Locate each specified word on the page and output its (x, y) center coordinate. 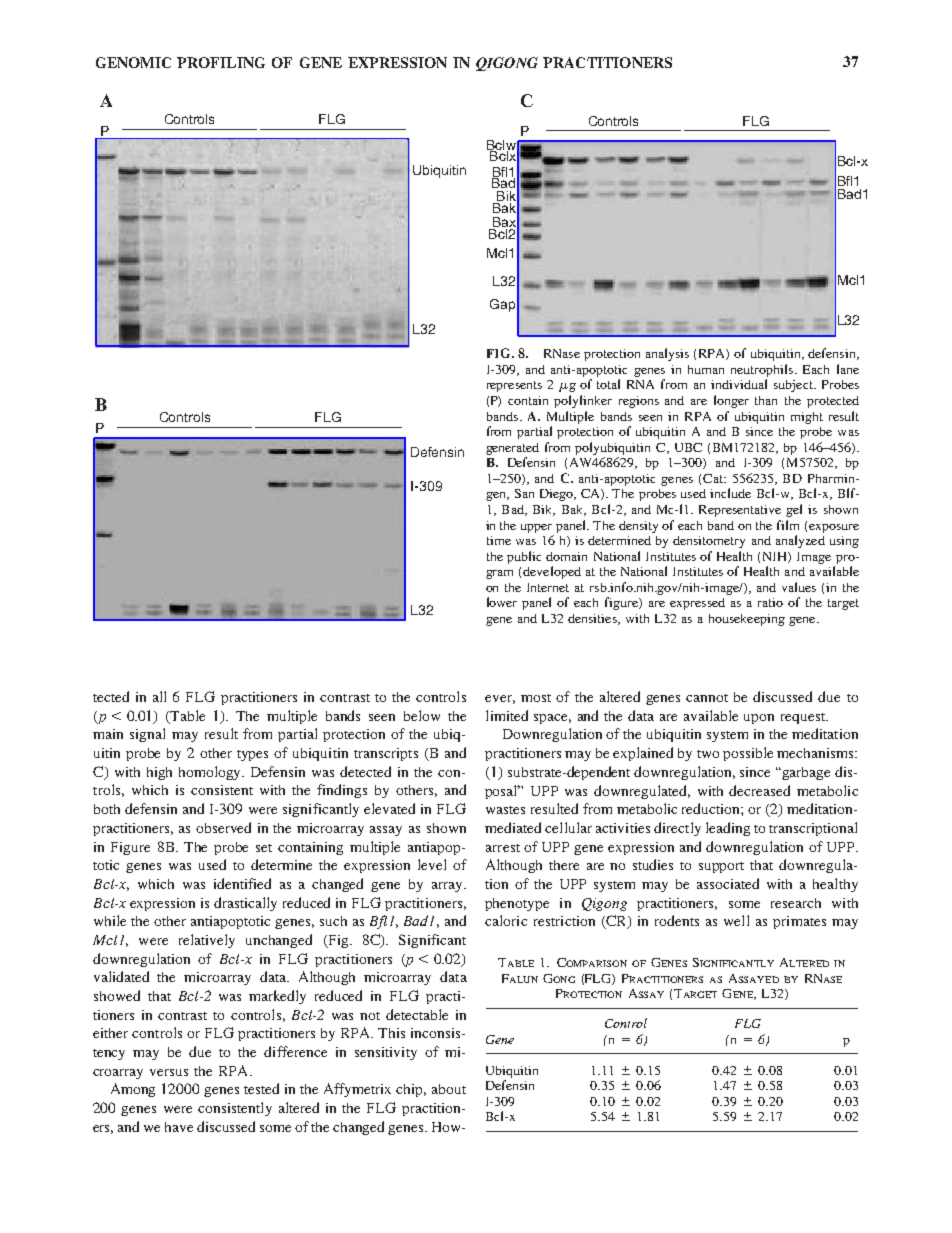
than (766, 400)
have (179, 1127)
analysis (667, 354)
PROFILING (221, 62)
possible (748, 754)
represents (514, 386)
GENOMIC (133, 62)
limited (507, 715)
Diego (557, 495)
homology (211, 773)
